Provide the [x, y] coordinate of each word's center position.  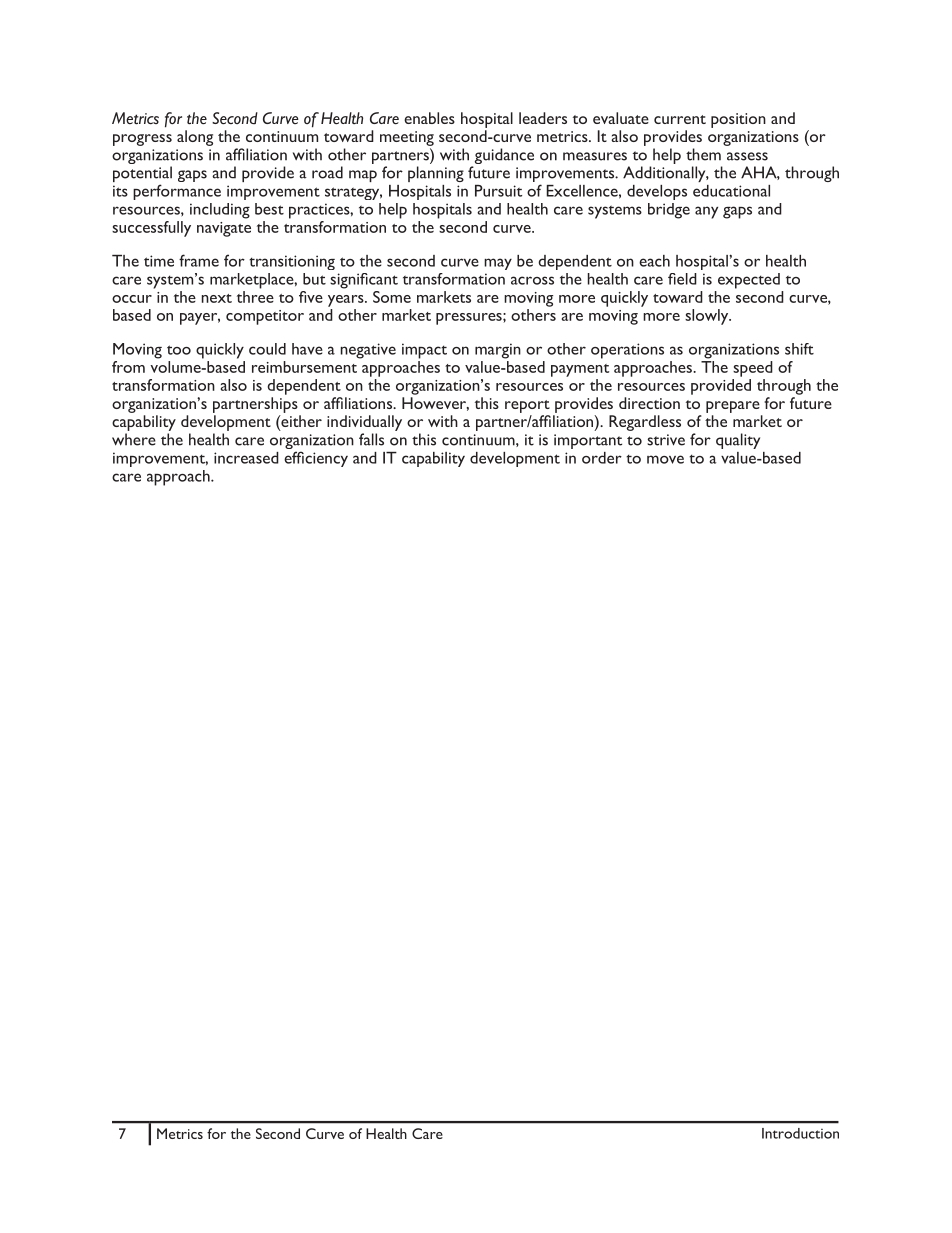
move [665, 459]
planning [436, 174]
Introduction [800, 1133]
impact [424, 351]
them [703, 154]
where [134, 439]
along [195, 138]
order [602, 458]
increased [246, 458]
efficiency [316, 459]
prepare [733, 407]
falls [371, 439]
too [179, 350]
